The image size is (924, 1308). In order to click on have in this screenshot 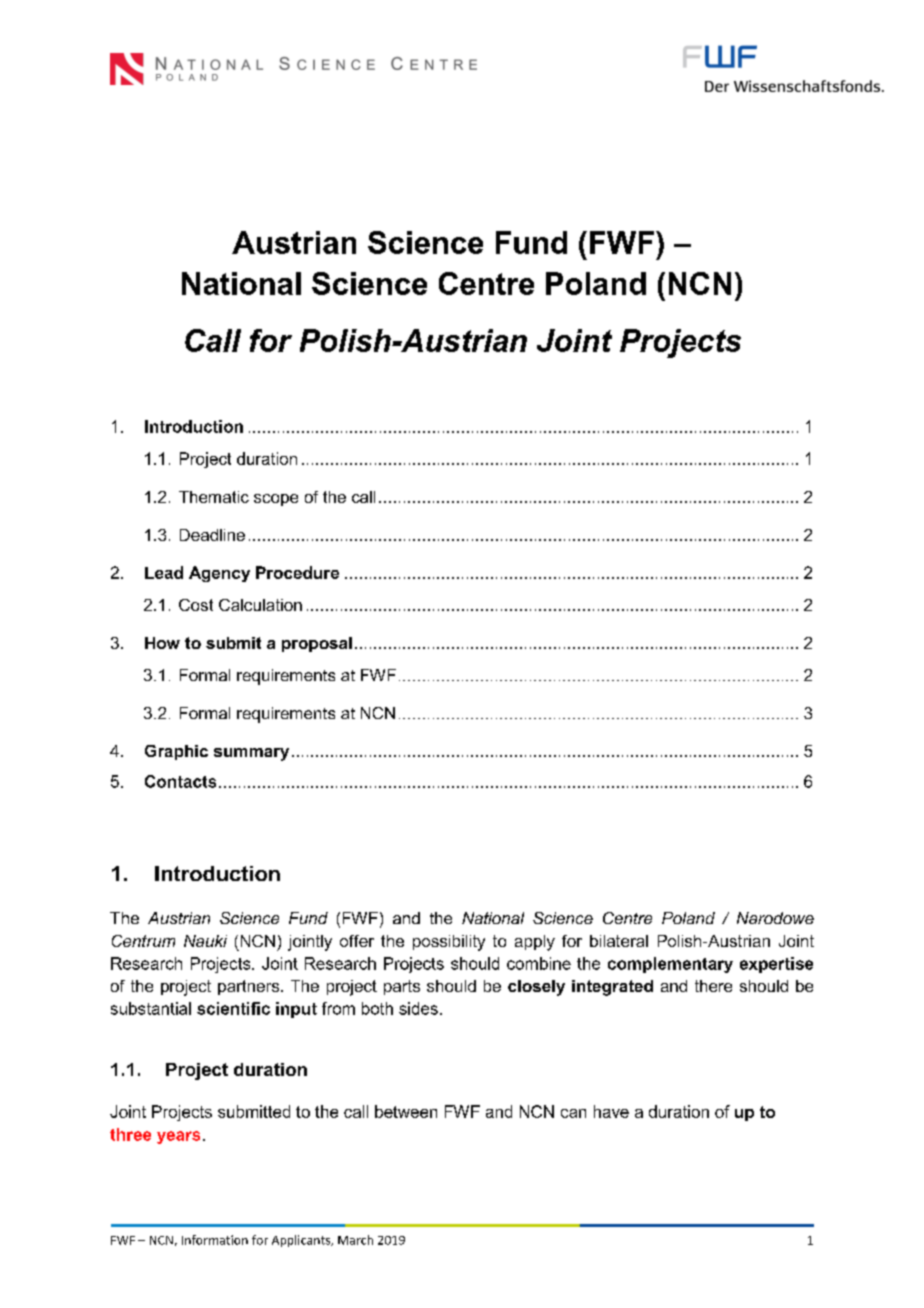, I will do `click(611, 1111)`.
